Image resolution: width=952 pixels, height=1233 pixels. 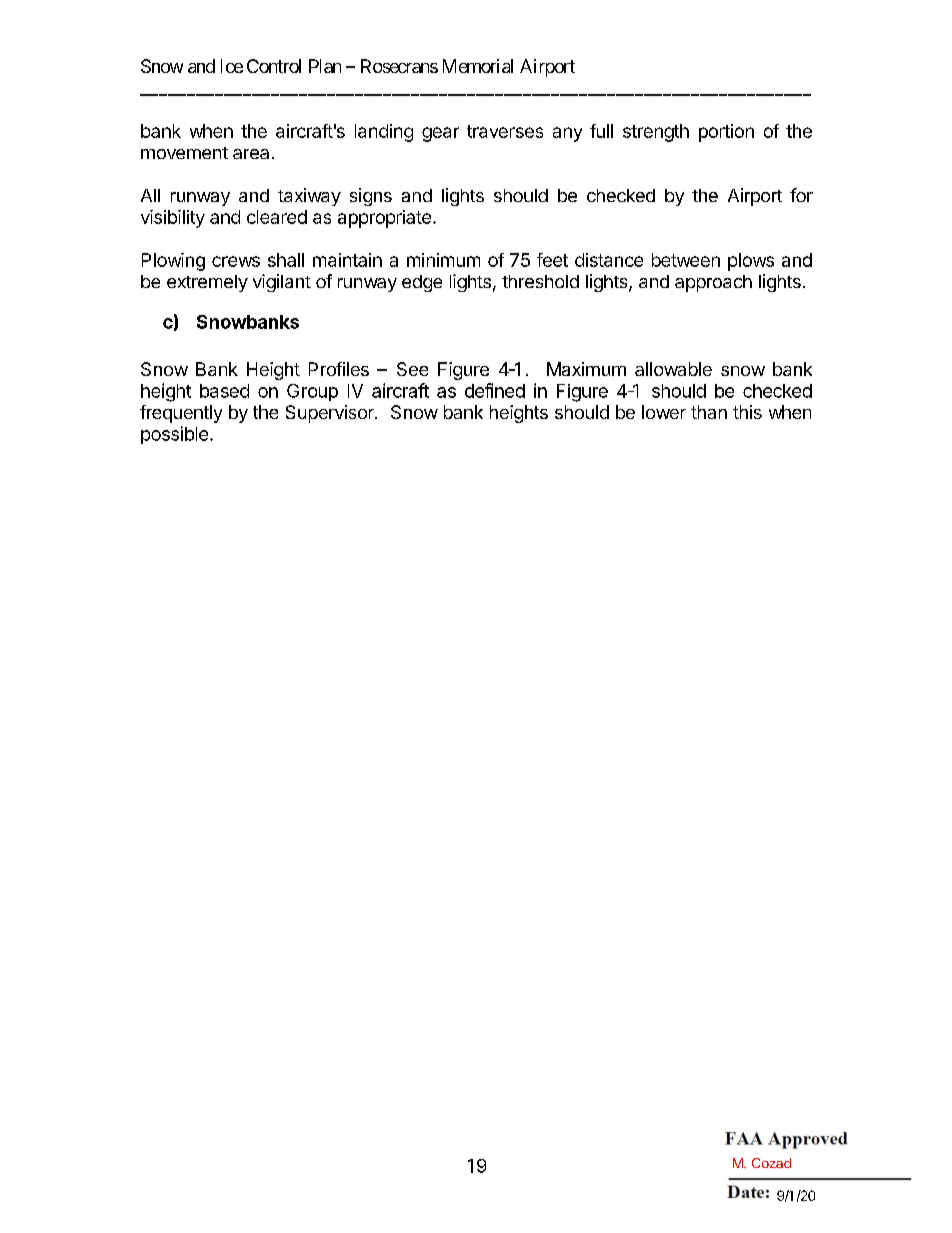 I want to click on frequently, so click(x=181, y=414).
